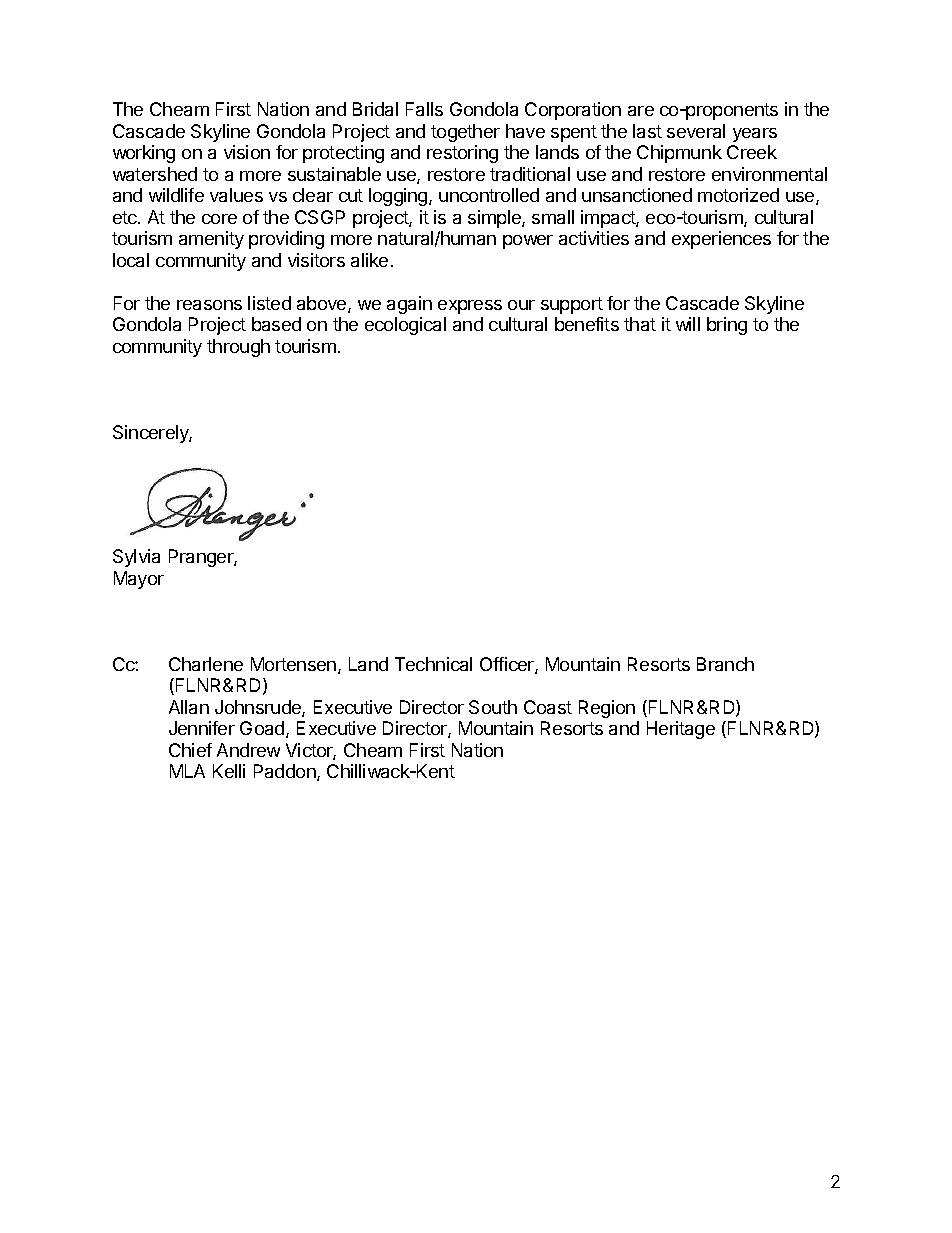 This screenshot has height=1233, width=952. I want to click on Technical, so click(433, 664).
